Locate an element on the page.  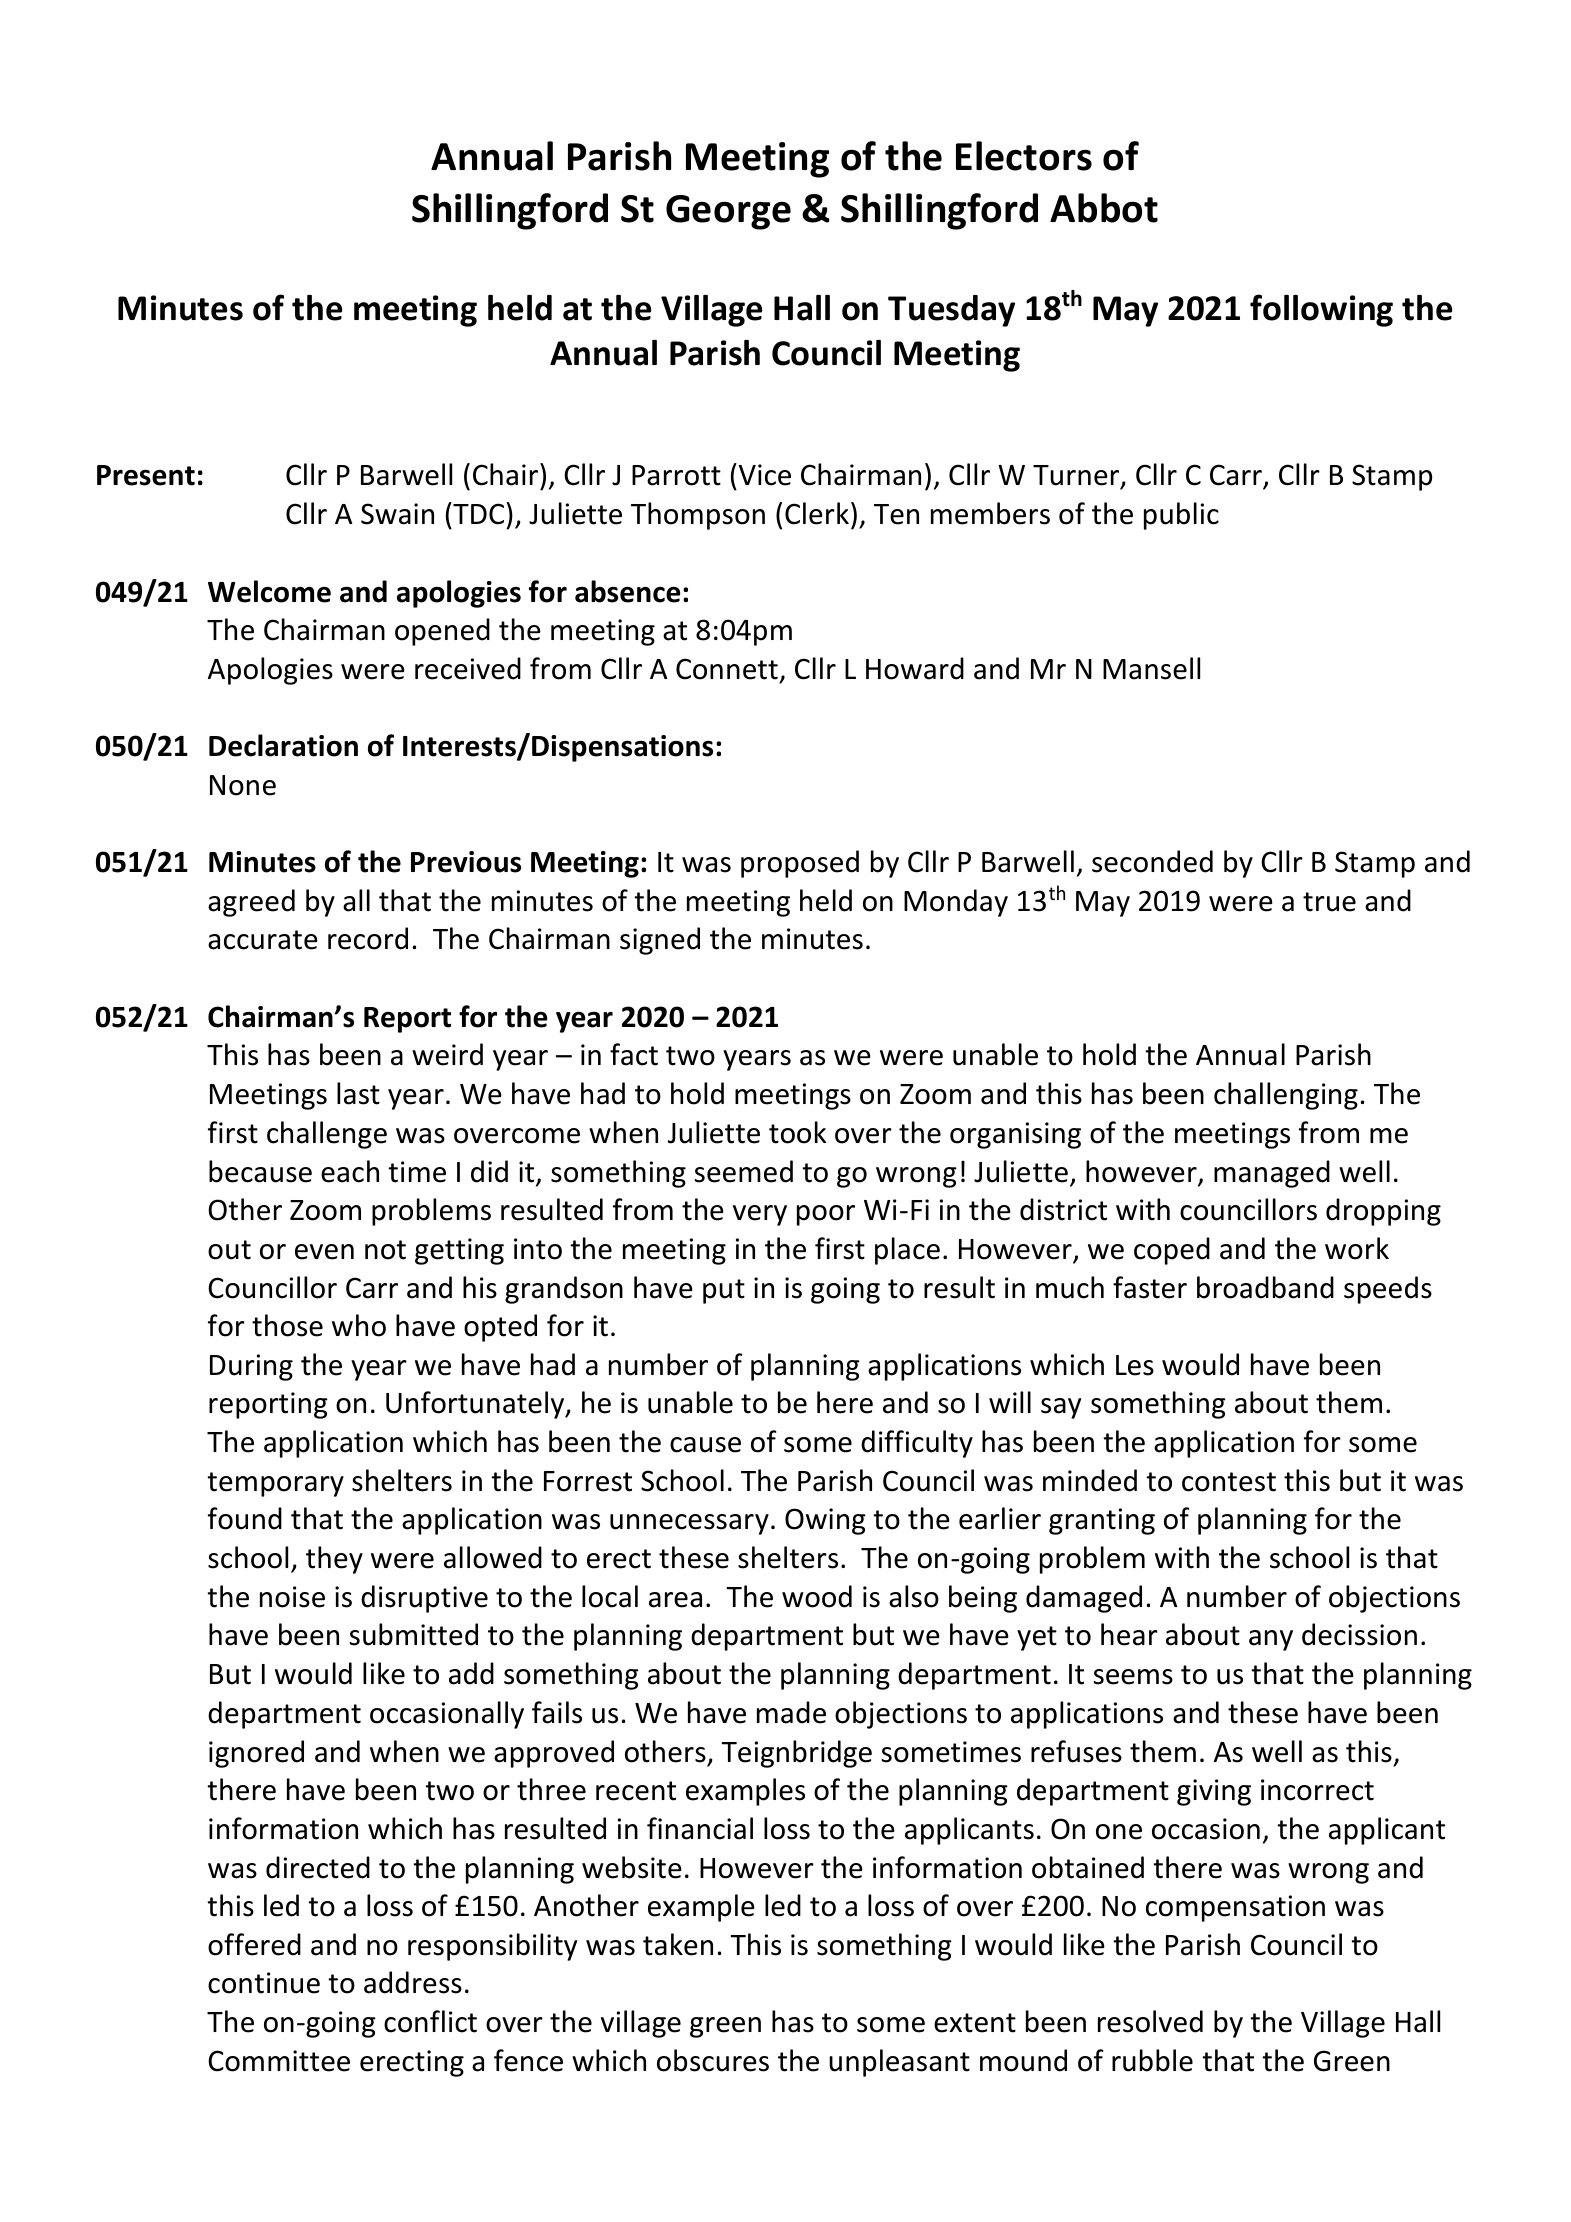
Welcome is located at coordinates (269, 591).
